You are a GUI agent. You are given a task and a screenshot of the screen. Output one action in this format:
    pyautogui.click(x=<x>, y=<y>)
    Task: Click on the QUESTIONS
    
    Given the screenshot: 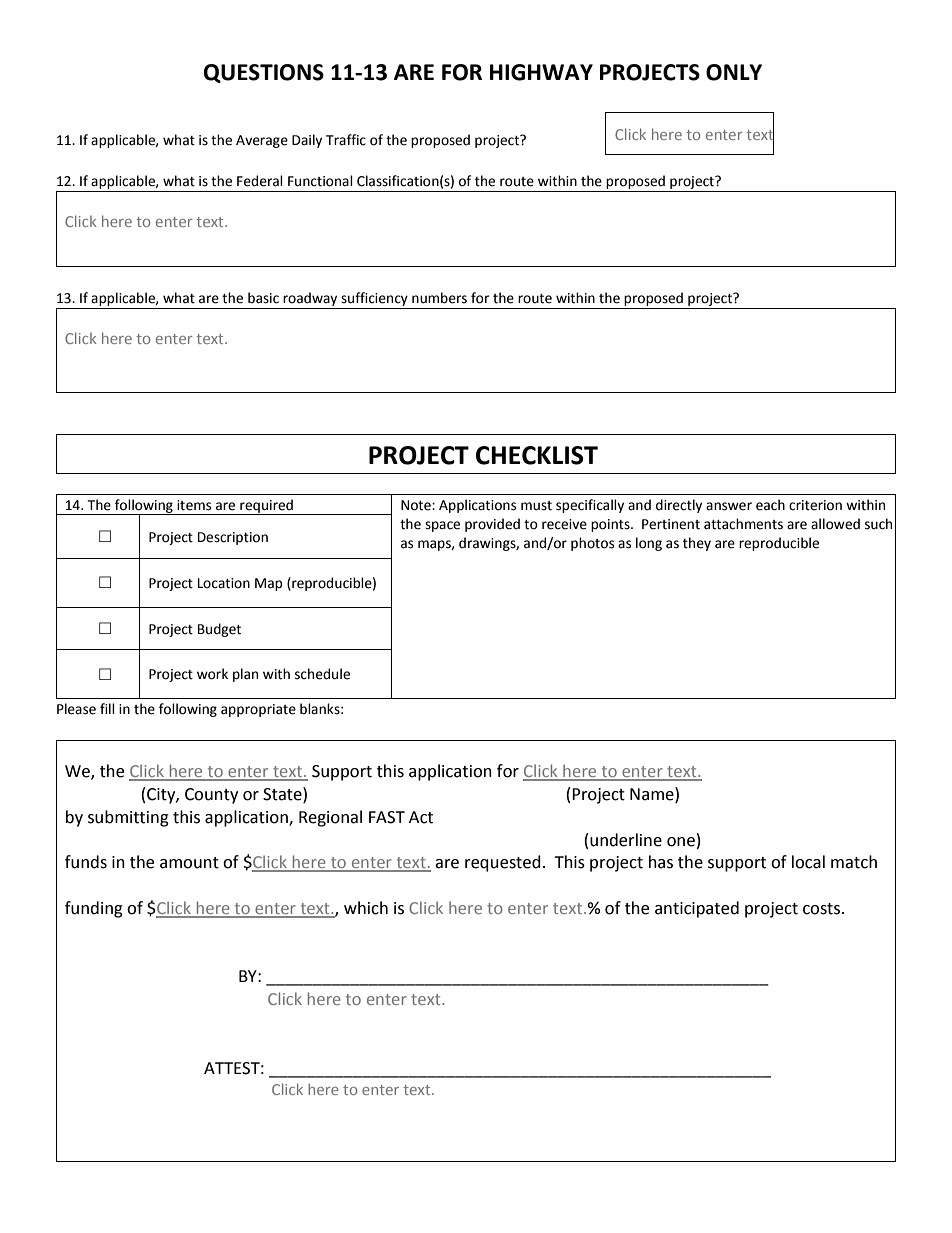 What is the action you would take?
    pyautogui.click(x=264, y=73)
